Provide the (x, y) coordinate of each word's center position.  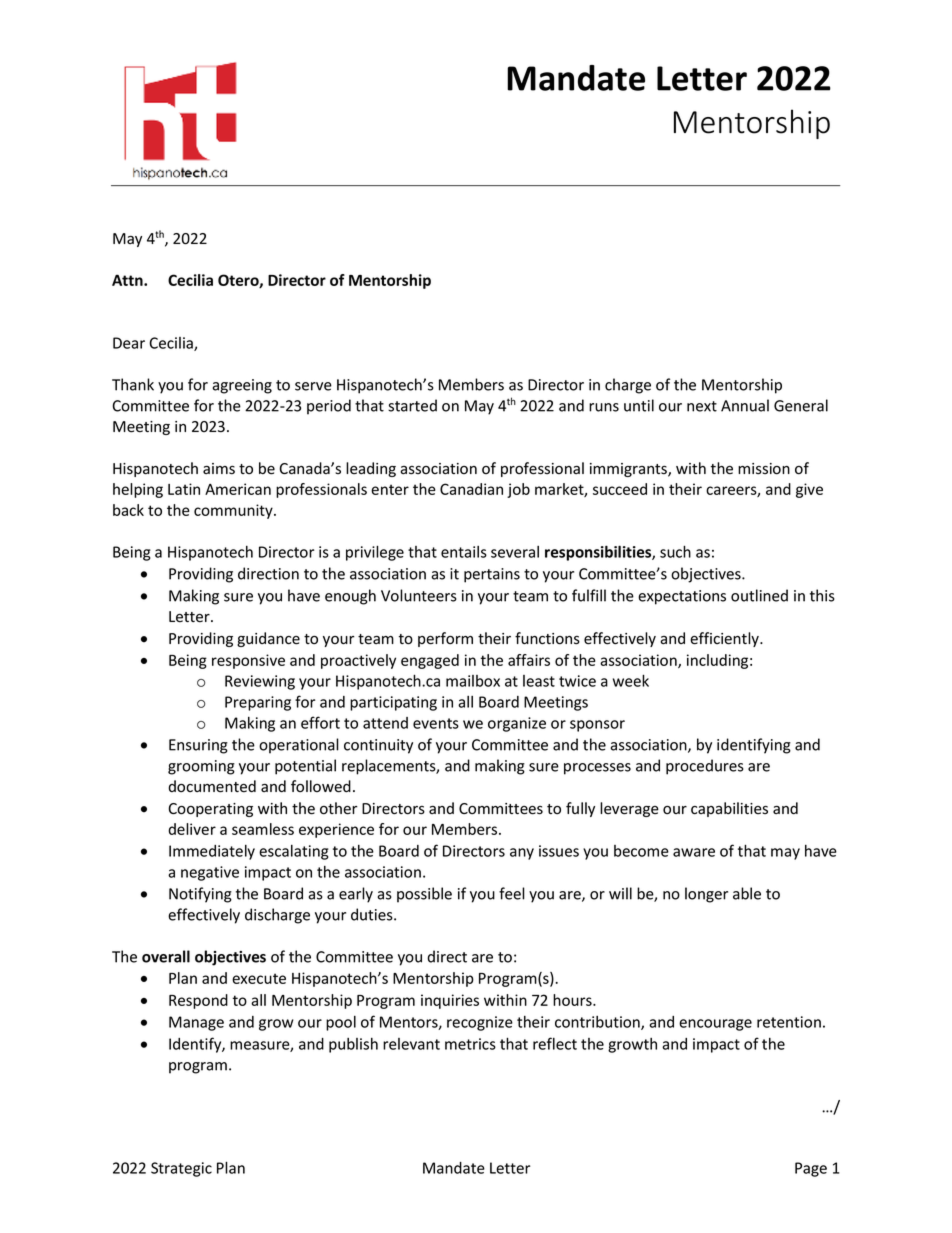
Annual (745, 405)
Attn (128, 280)
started (412, 405)
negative (210, 873)
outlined (759, 595)
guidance (268, 639)
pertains (492, 575)
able (747, 893)
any (522, 854)
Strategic (181, 1169)
